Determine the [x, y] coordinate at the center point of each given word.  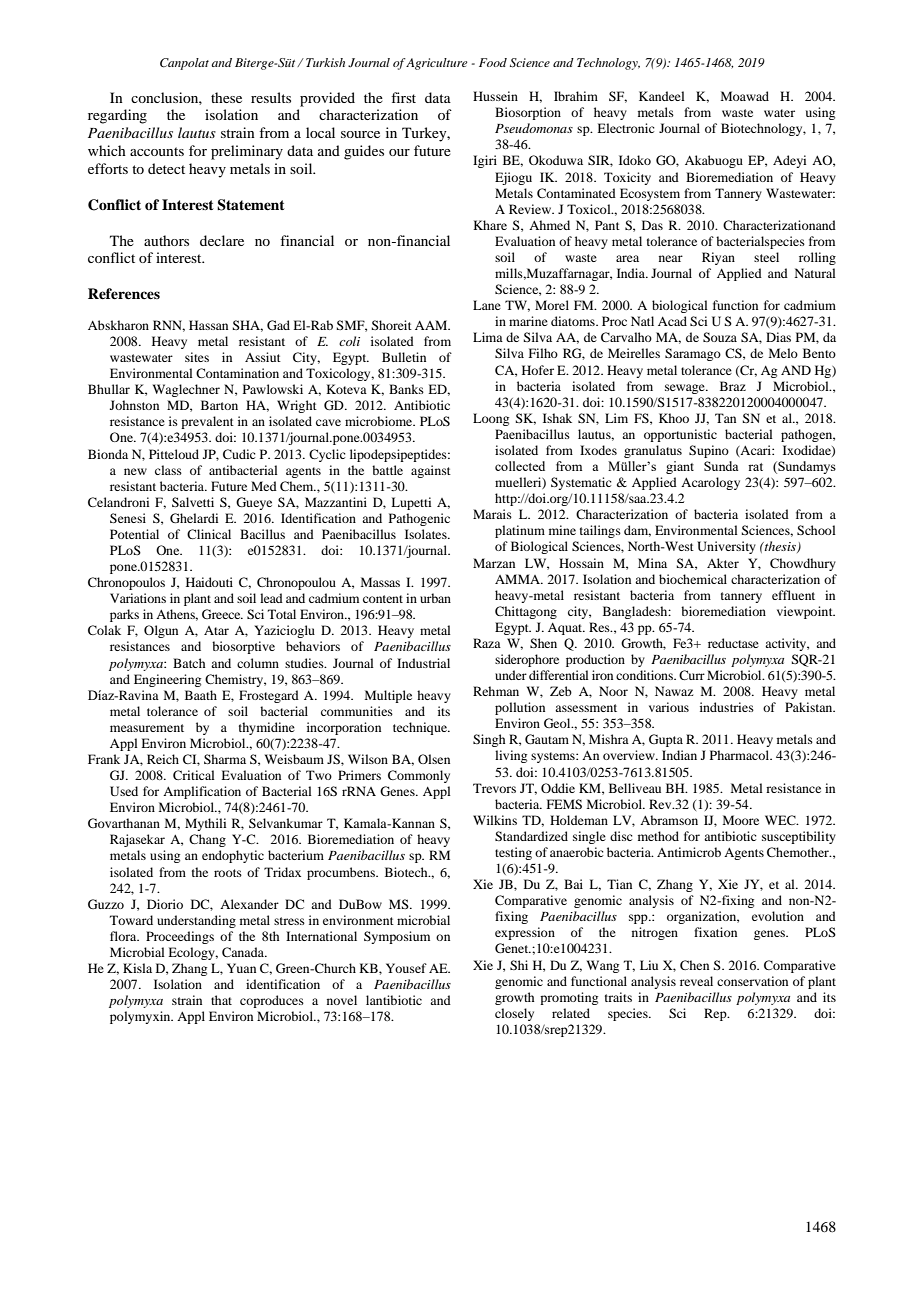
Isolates [427, 534]
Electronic [625, 128]
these [226, 97]
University [726, 547]
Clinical [209, 534]
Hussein [495, 96]
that [221, 1000]
